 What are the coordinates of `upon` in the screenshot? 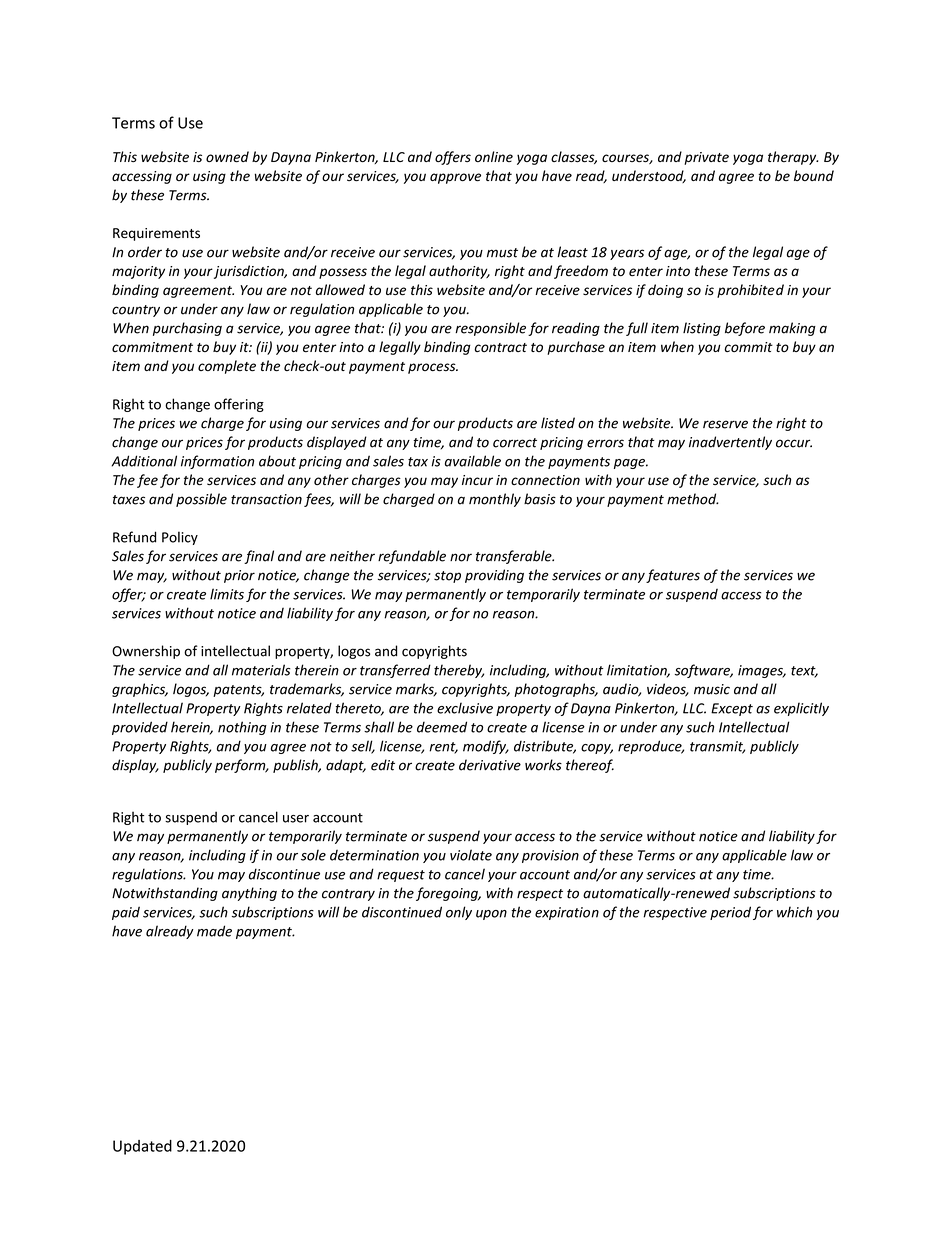 It's located at (491, 915).
